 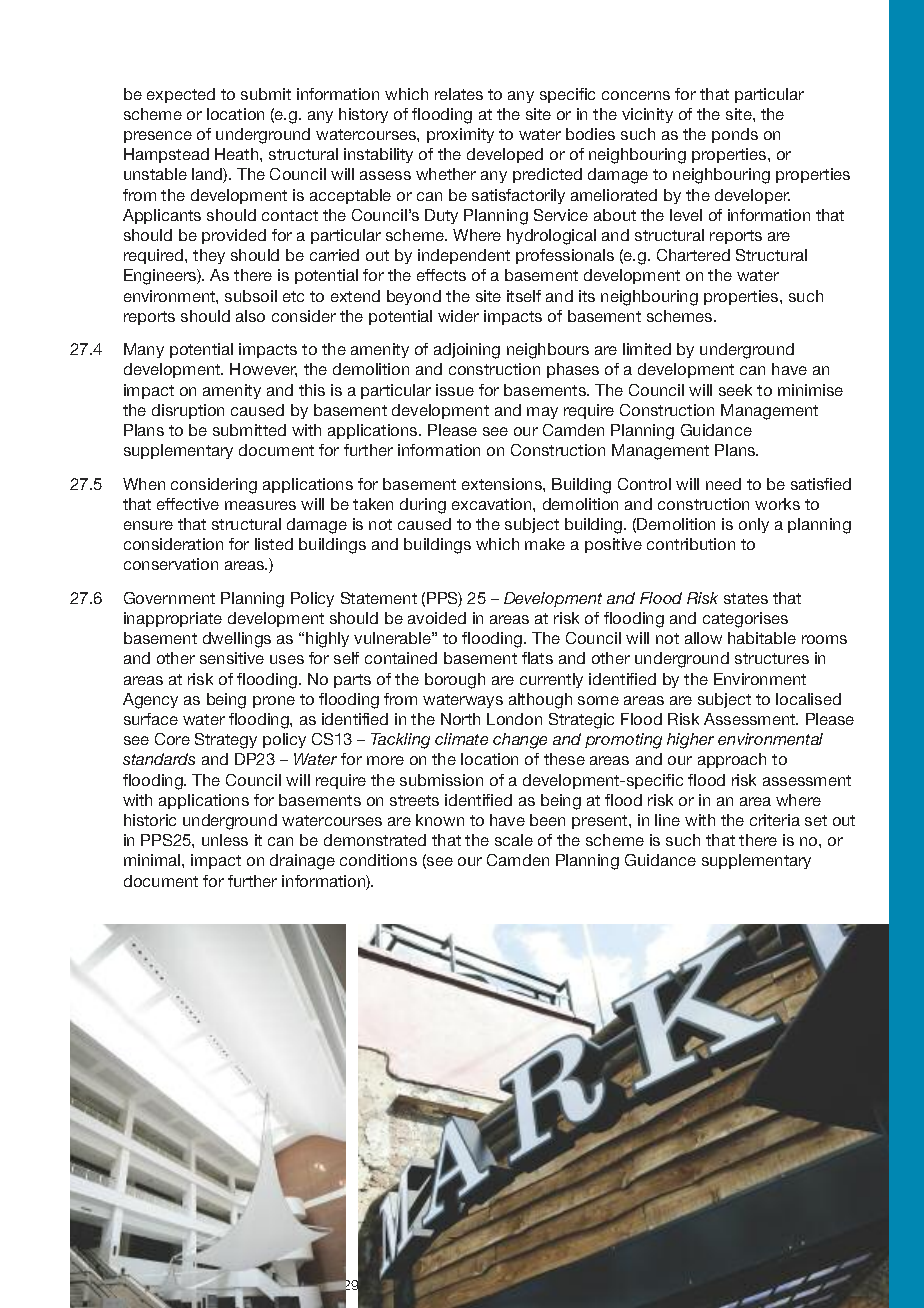 I want to click on subsoil, so click(x=251, y=296).
